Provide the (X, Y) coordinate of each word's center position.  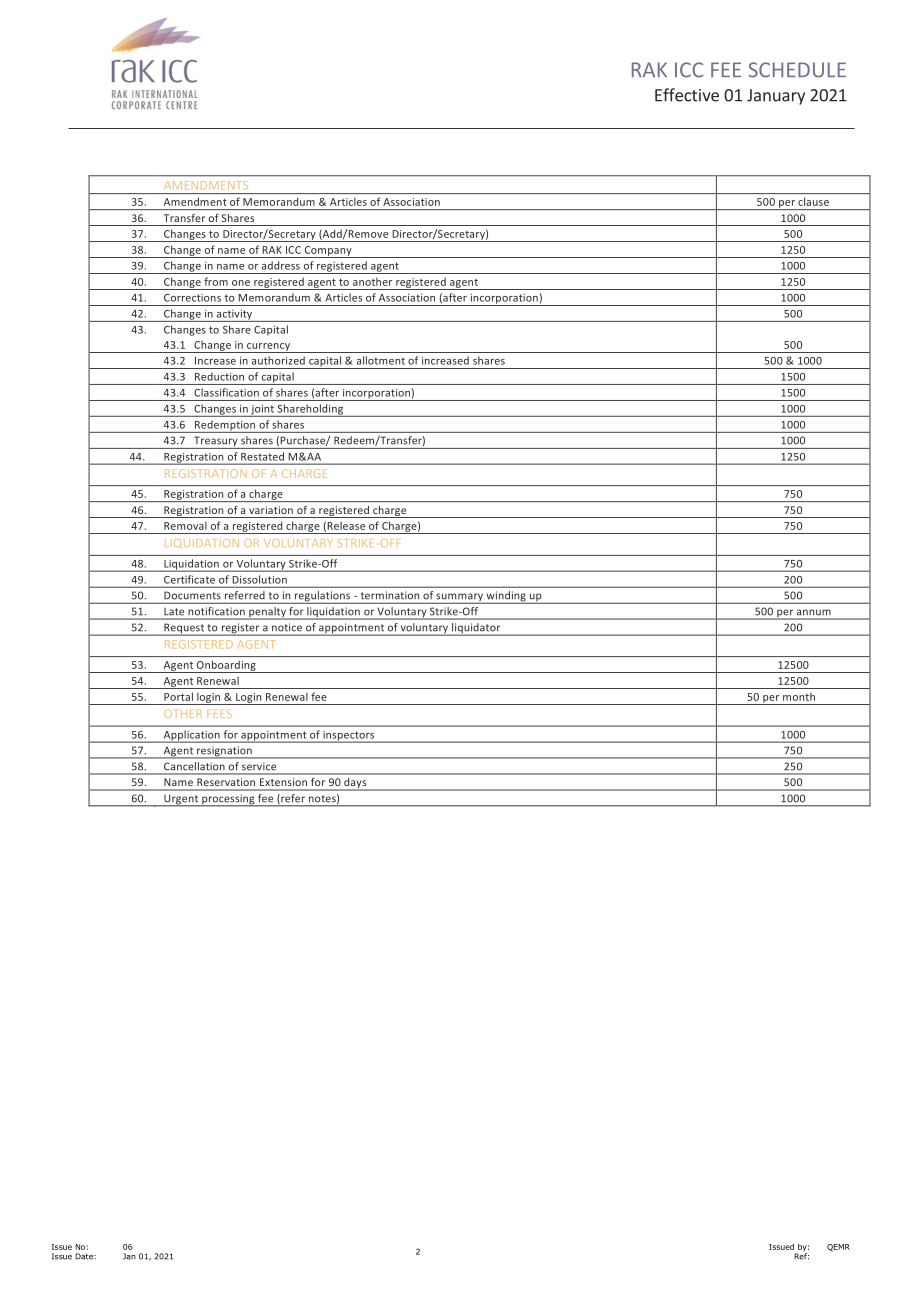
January (776, 97)
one (241, 283)
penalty (267, 613)
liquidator (476, 629)
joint (262, 411)
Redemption (225, 426)
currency (269, 348)
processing (228, 800)
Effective (687, 95)
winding (506, 597)
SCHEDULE (797, 70)
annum (814, 612)
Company (328, 252)
